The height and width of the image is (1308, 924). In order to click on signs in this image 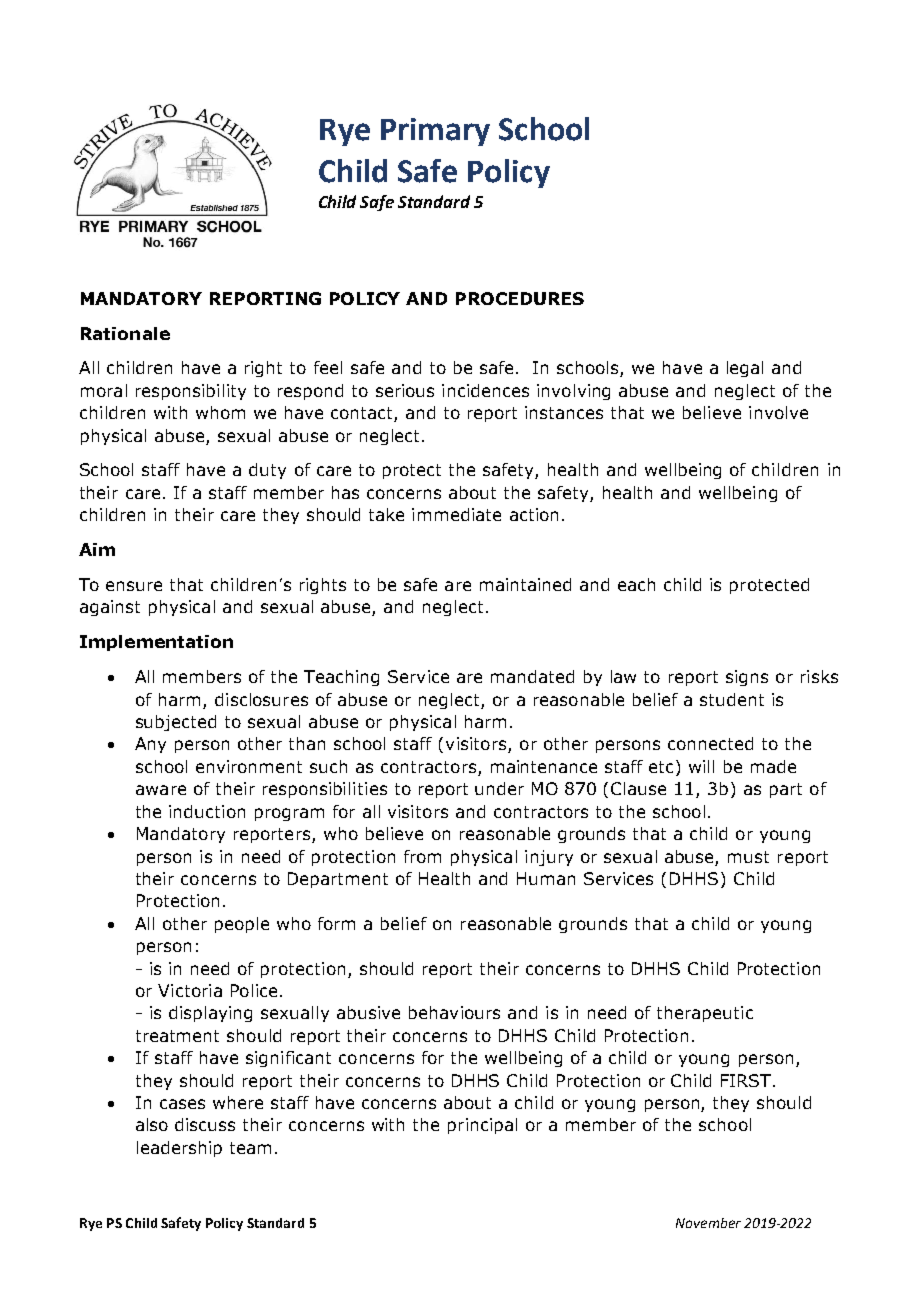, I will do `click(747, 678)`.
